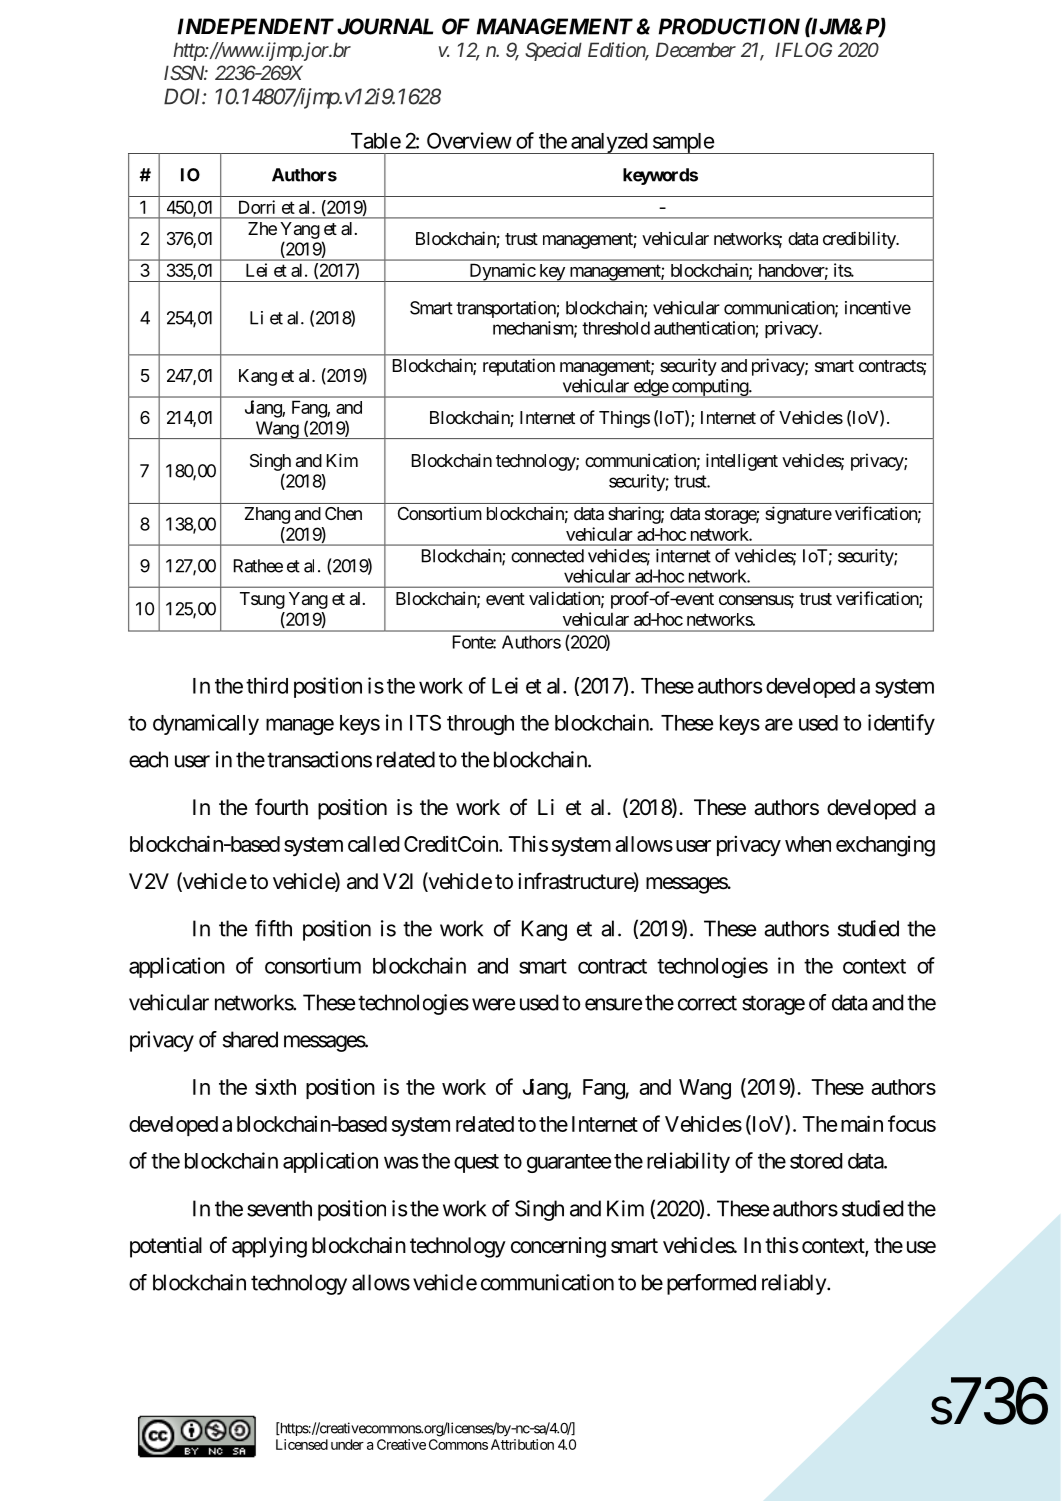 Image resolution: width=1062 pixels, height=1501 pixels. Describe the element at coordinates (273, 928) in the screenshot. I see `fifth` at that location.
